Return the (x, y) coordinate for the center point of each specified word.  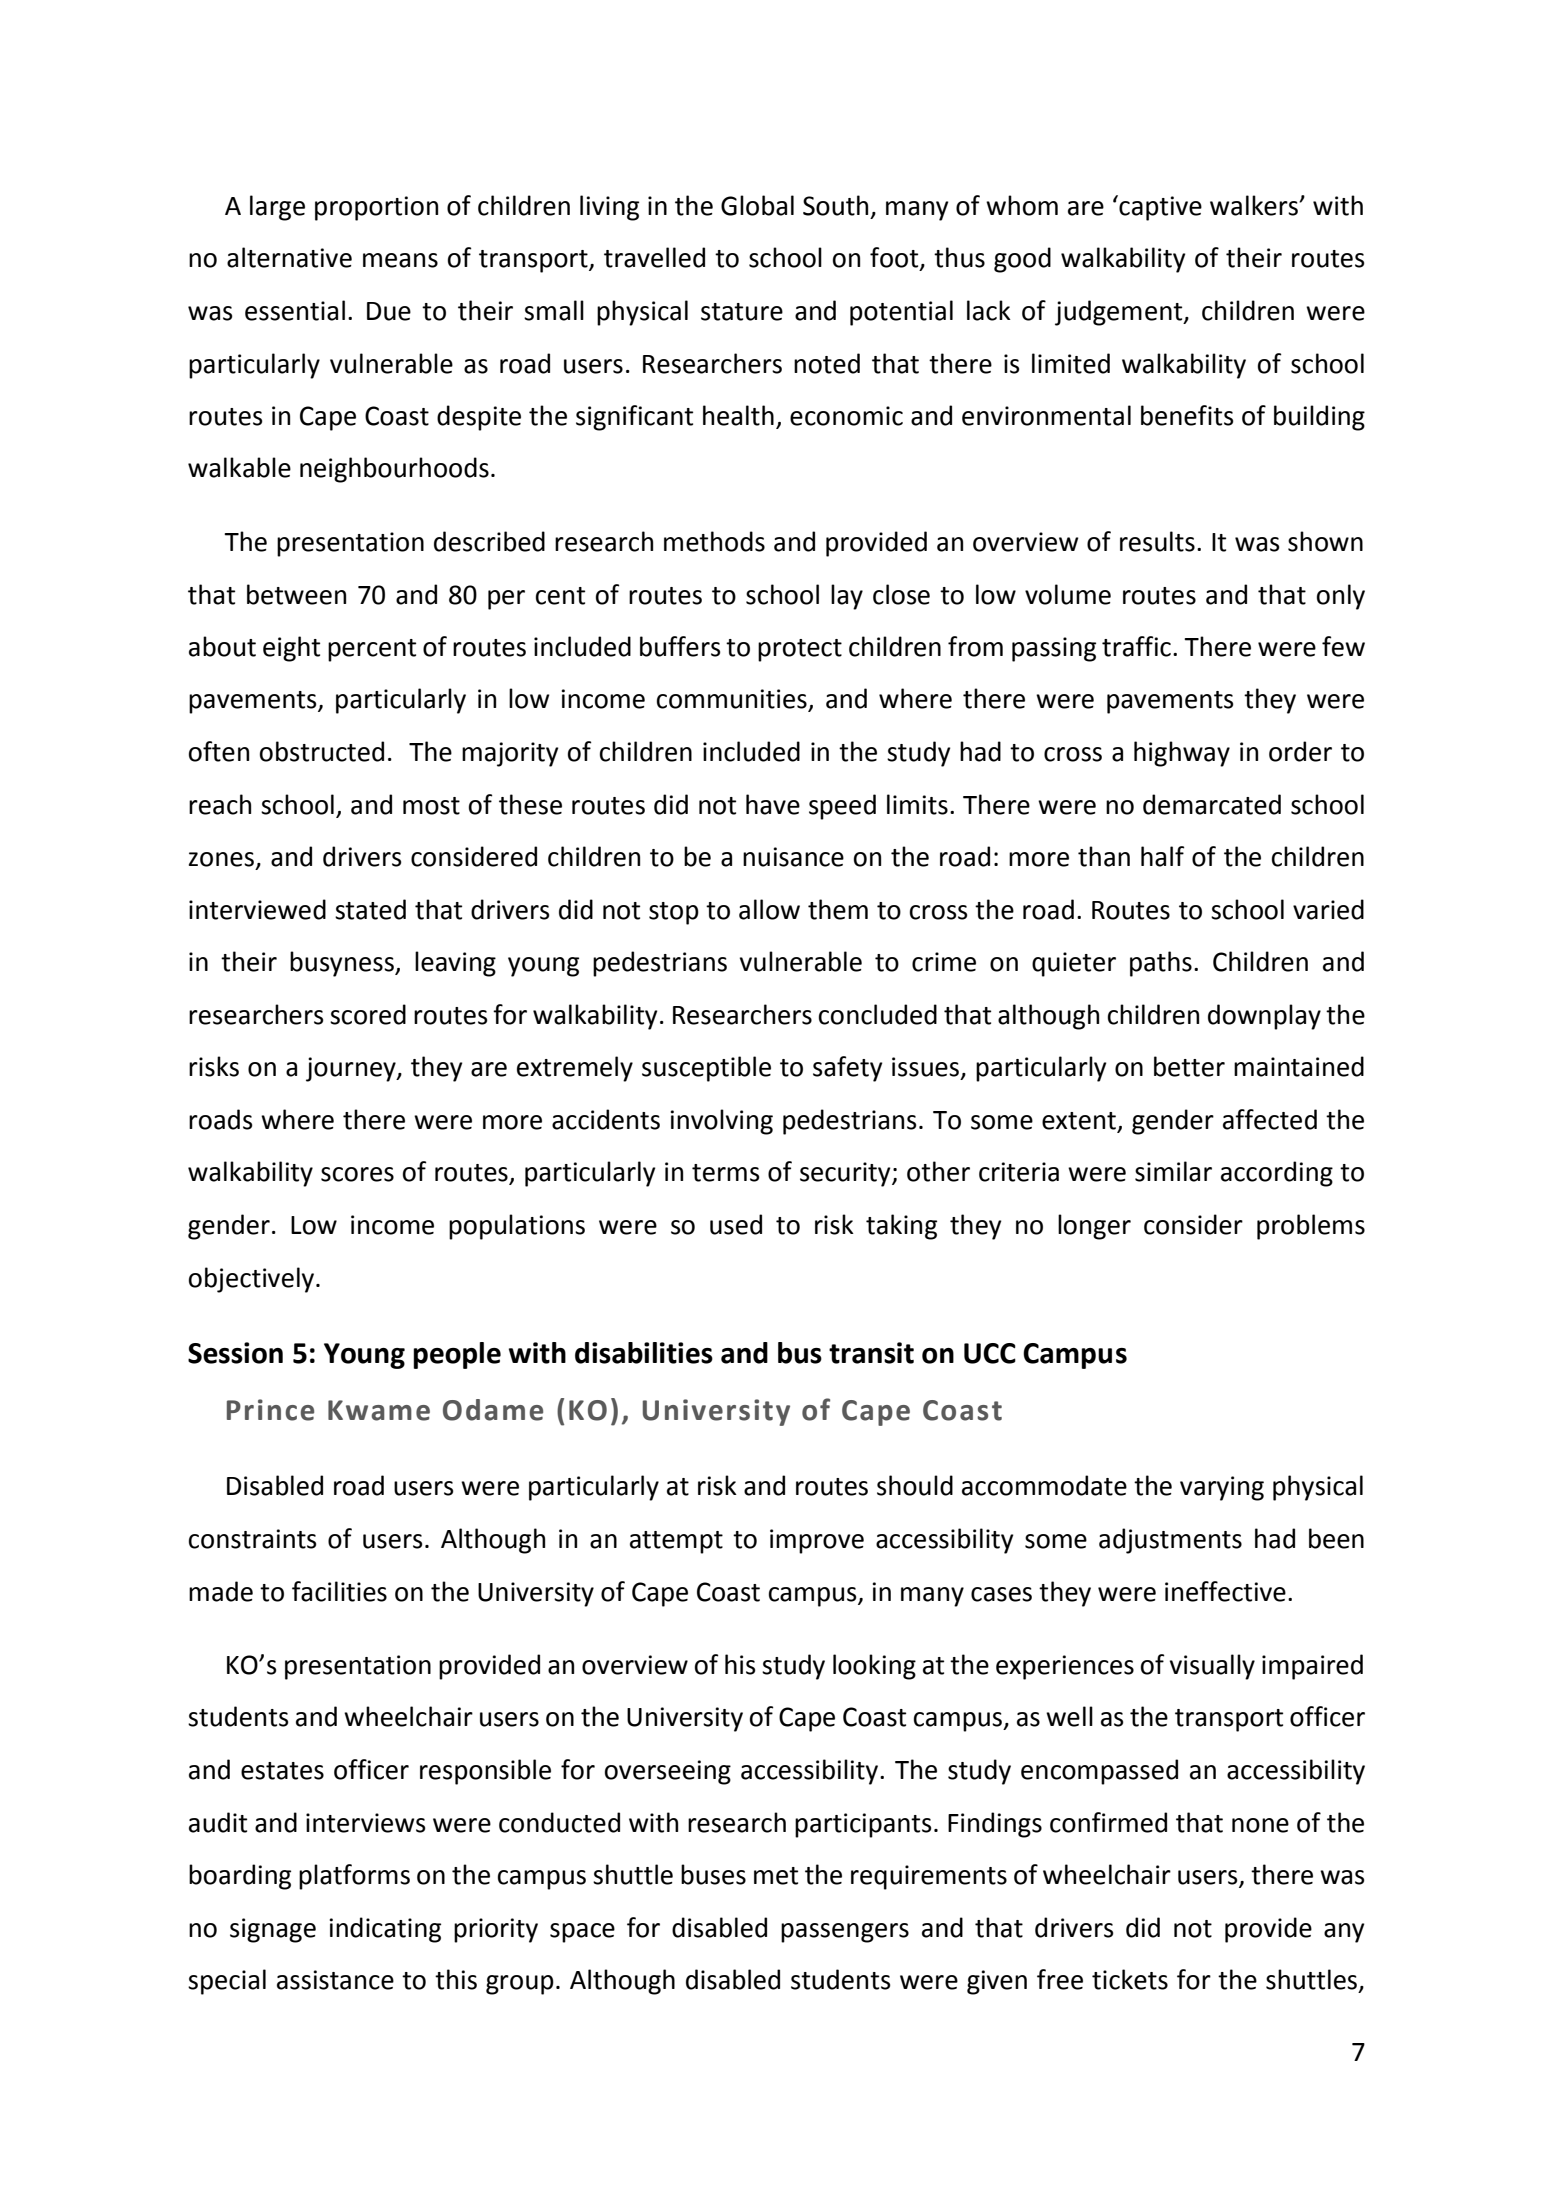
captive (1159, 208)
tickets (1130, 1979)
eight (291, 649)
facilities (339, 1591)
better (1189, 1066)
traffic (1136, 646)
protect (800, 650)
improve (817, 1541)
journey (352, 1069)
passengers (845, 1933)
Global (757, 205)
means (400, 260)
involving (722, 1122)
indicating (385, 1930)
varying (1222, 1488)
